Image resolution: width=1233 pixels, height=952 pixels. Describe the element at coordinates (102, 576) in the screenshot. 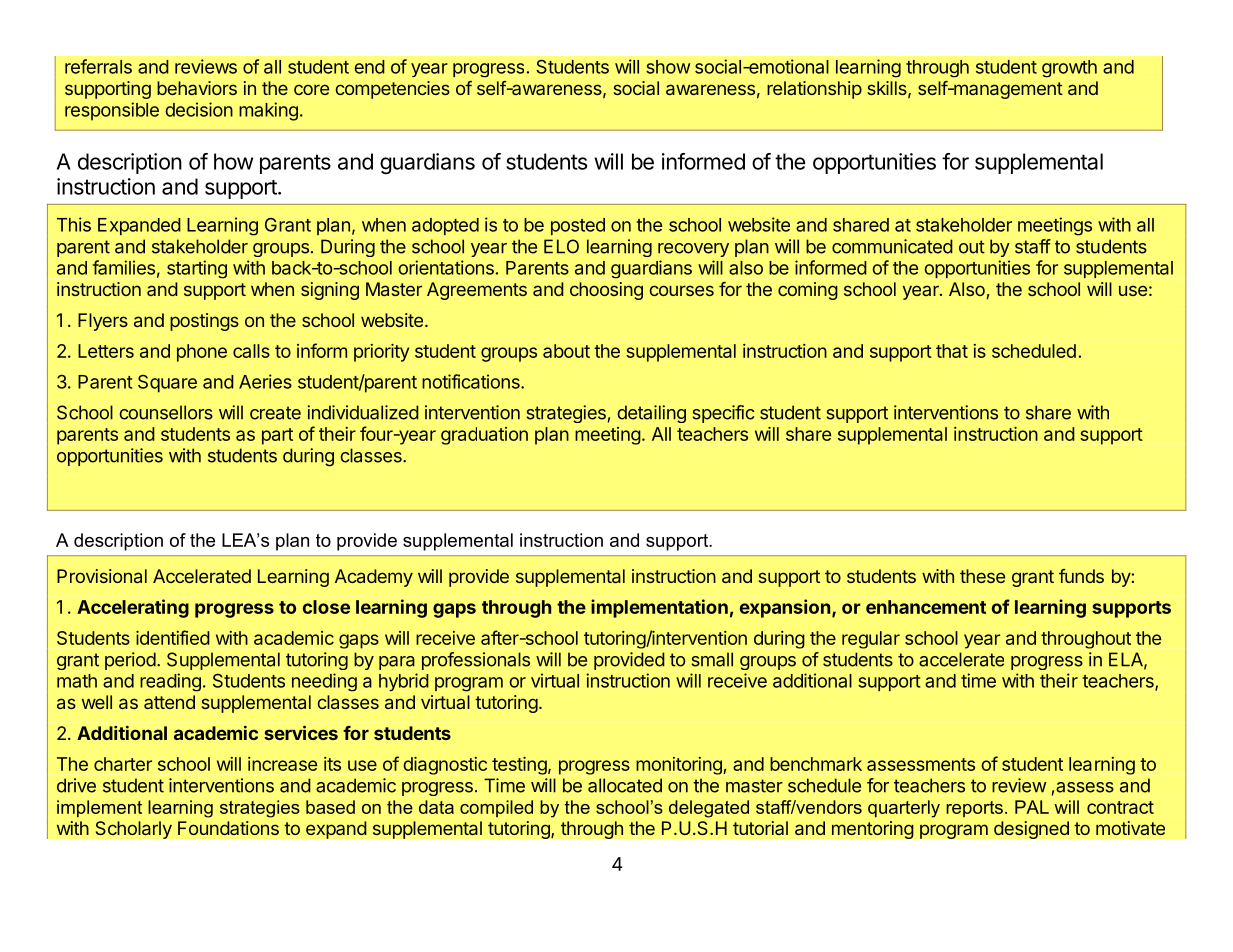

I see `Provisional` at that location.
